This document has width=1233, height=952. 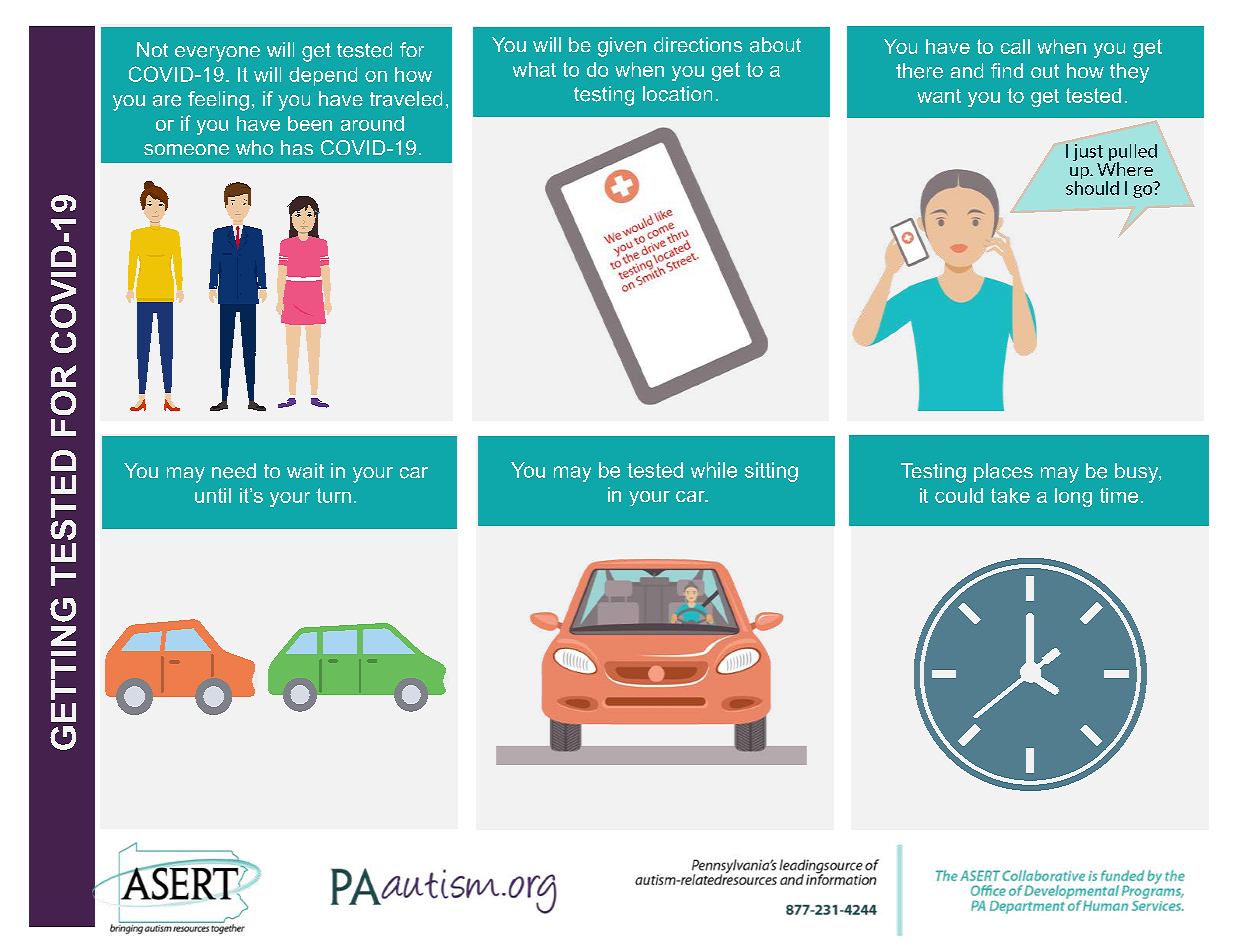 I want to click on while, so click(x=714, y=470).
